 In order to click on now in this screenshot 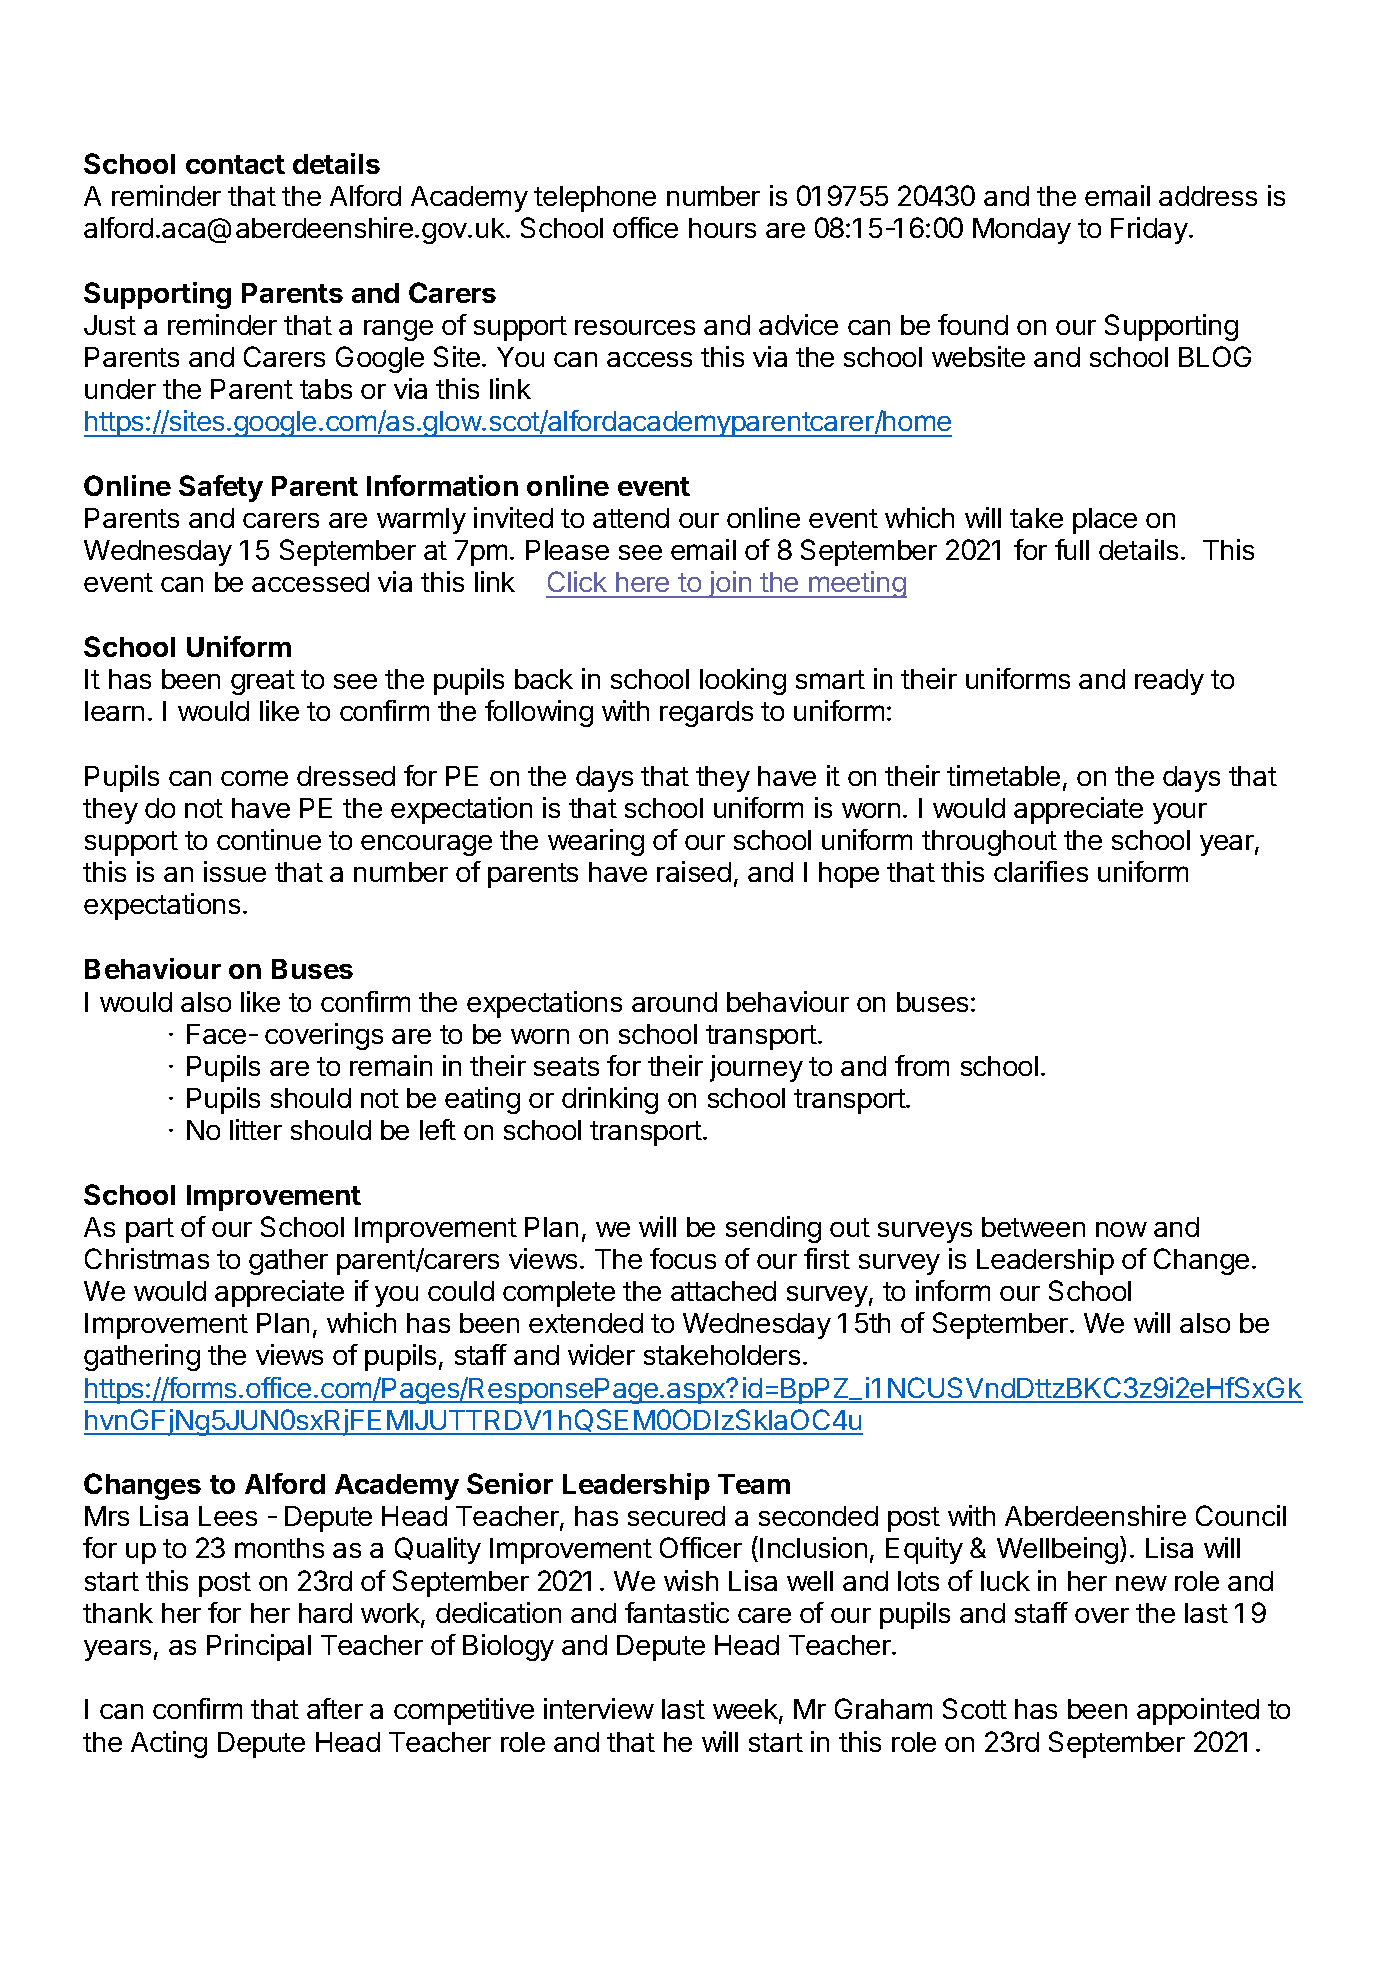, I will do `click(1121, 1229)`.
